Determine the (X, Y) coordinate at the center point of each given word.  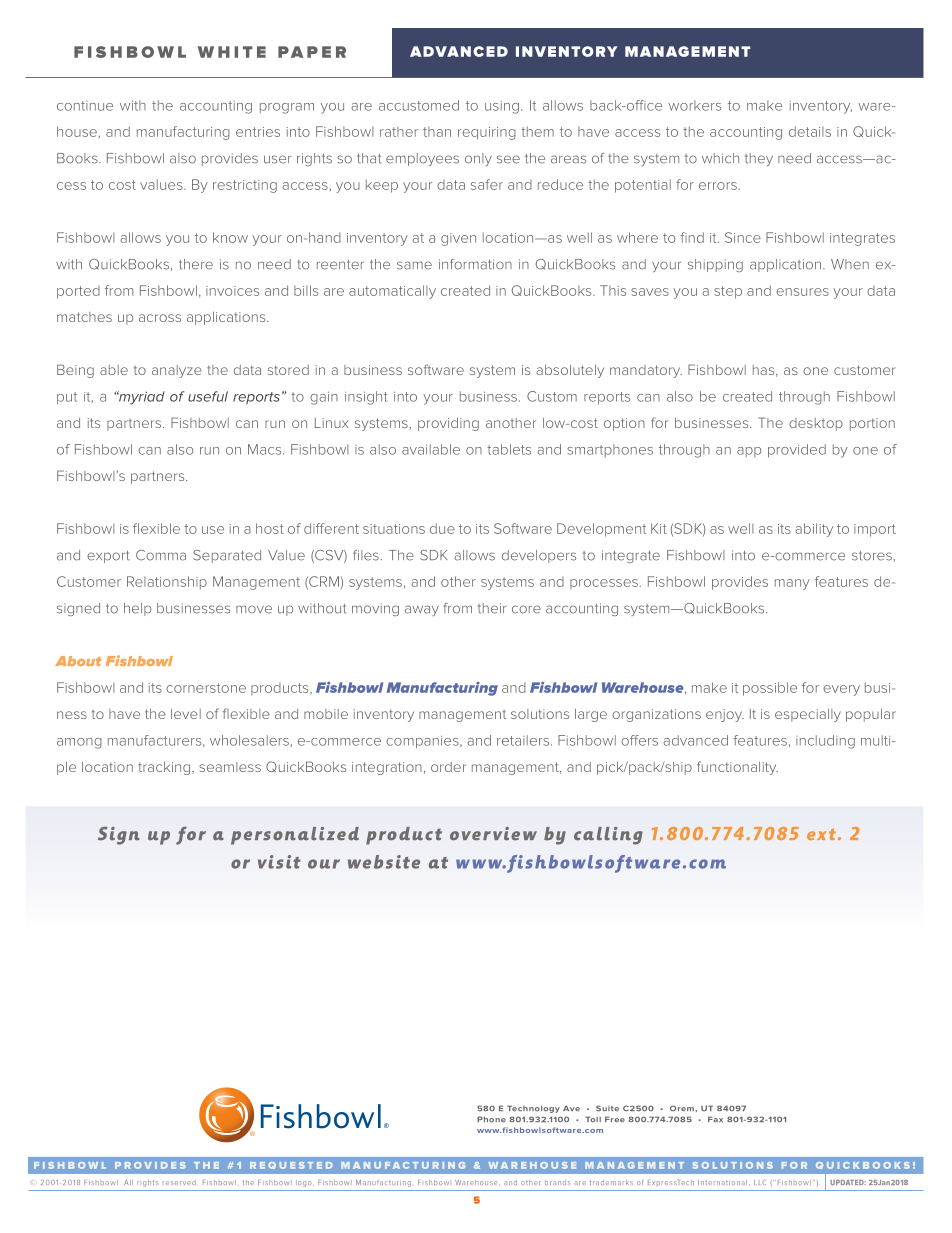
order (448, 767)
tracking (165, 768)
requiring (487, 133)
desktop (816, 424)
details (810, 131)
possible (770, 689)
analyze (177, 371)
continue (85, 106)
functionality (737, 768)
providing (448, 424)
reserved (179, 1182)
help (137, 609)
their (492, 608)
